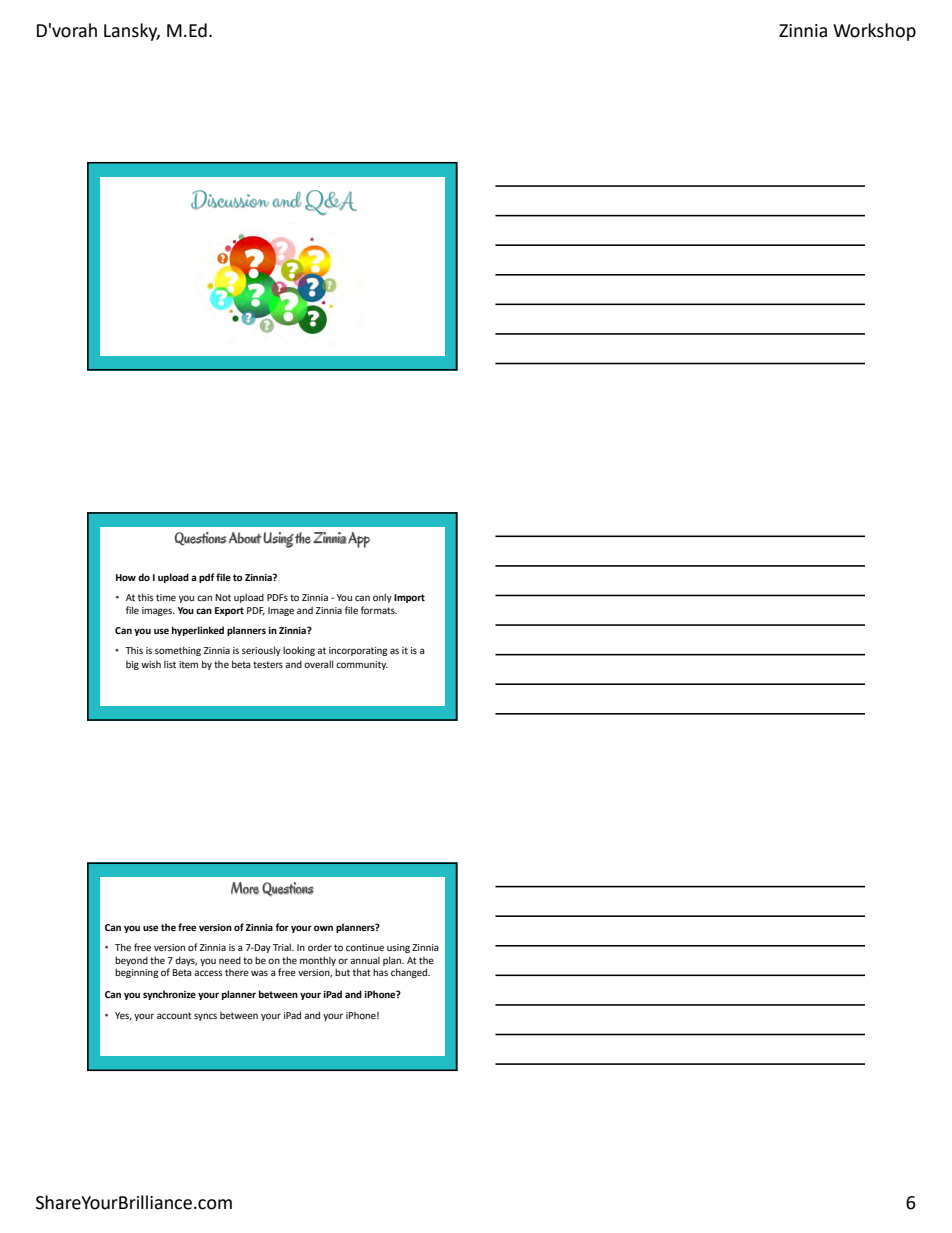  What do you see at coordinates (208, 973) in the document?
I see `access` at bounding box center [208, 973].
